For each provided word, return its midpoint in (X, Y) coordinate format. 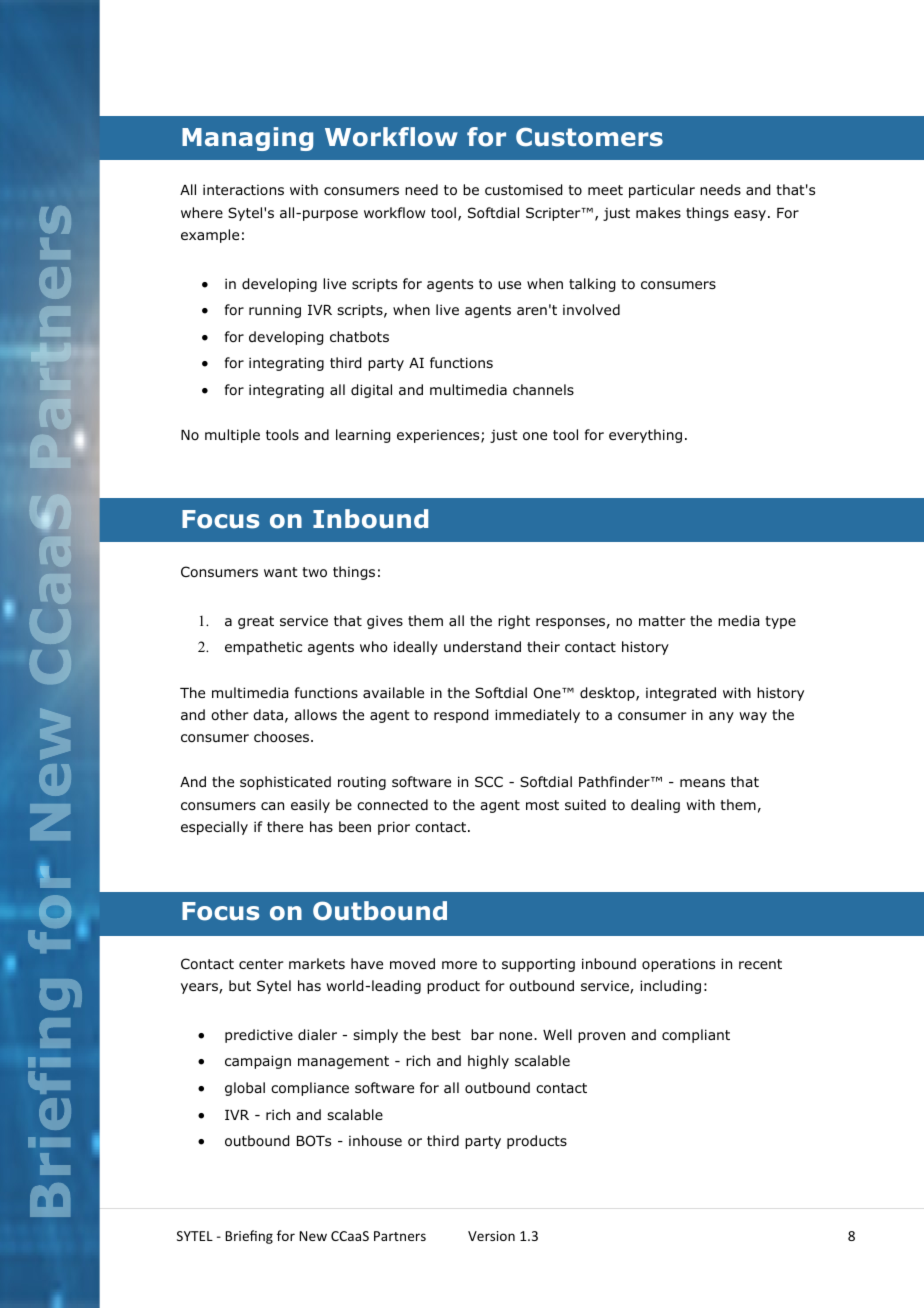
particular (662, 191)
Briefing (249, 1237)
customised (523, 190)
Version (491, 1236)
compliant (696, 1036)
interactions (243, 189)
